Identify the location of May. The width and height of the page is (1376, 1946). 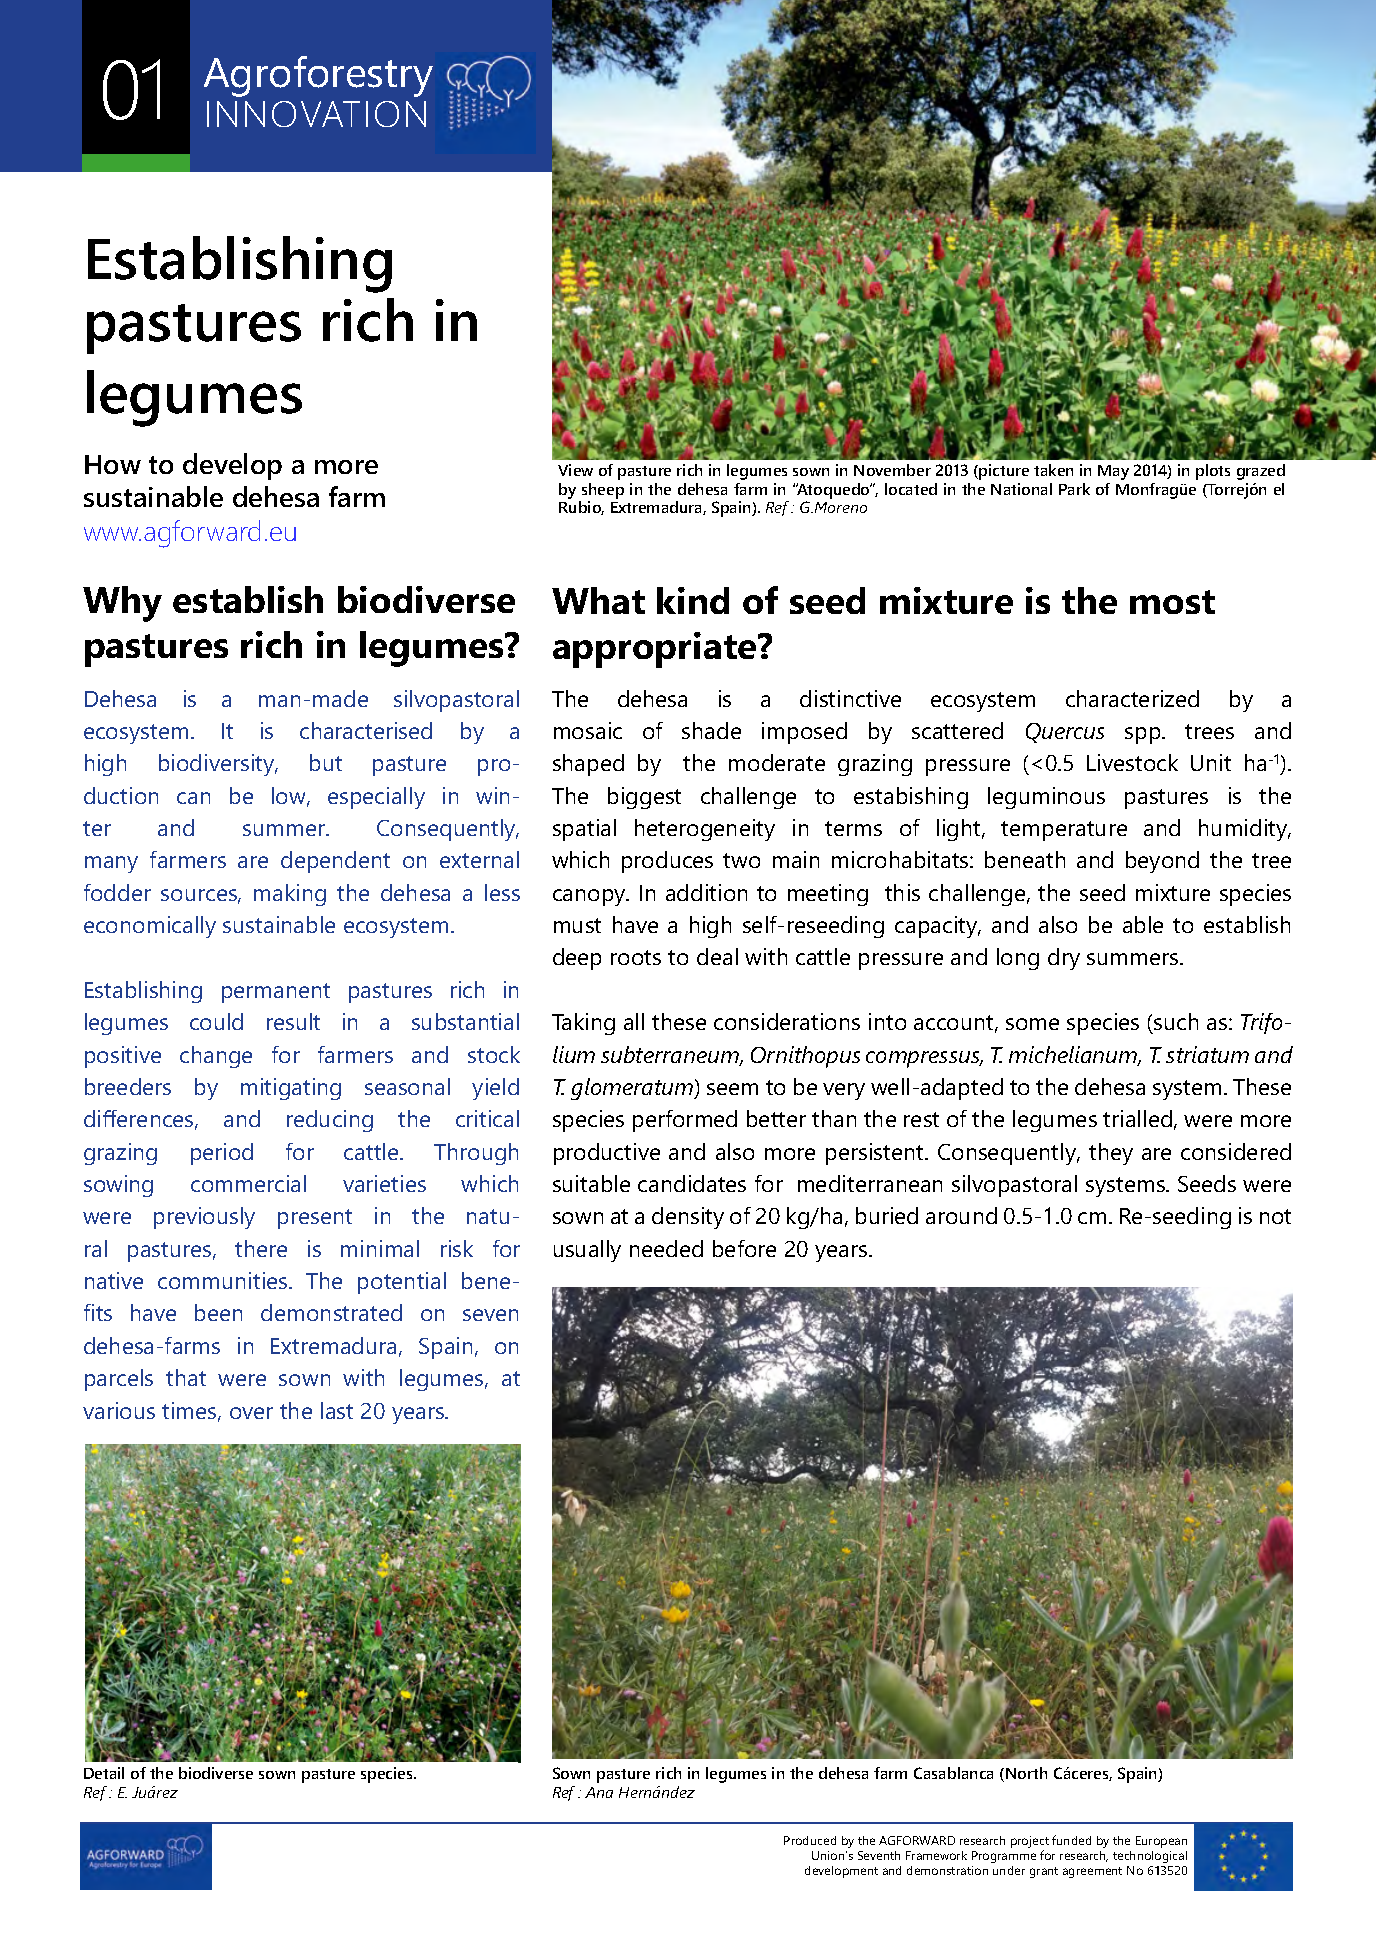
(1113, 472).
